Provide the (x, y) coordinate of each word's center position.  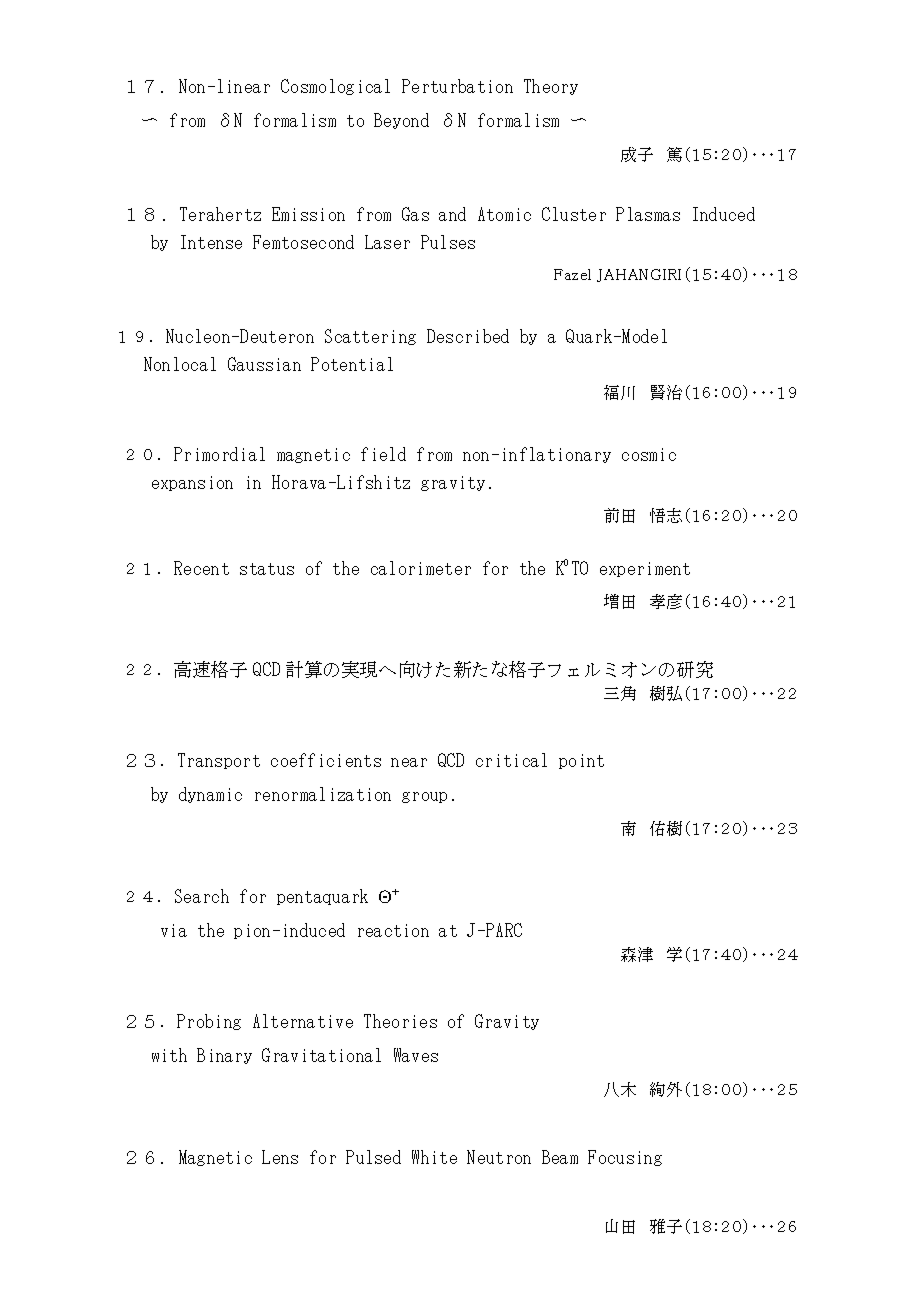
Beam (560, 1157)
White (434, 1157)
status (267, 569)
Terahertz (220, 214)
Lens (280, 1157)
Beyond (401, 121)
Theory (551, 87)
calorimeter (421, 568)
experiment (645, 569)
